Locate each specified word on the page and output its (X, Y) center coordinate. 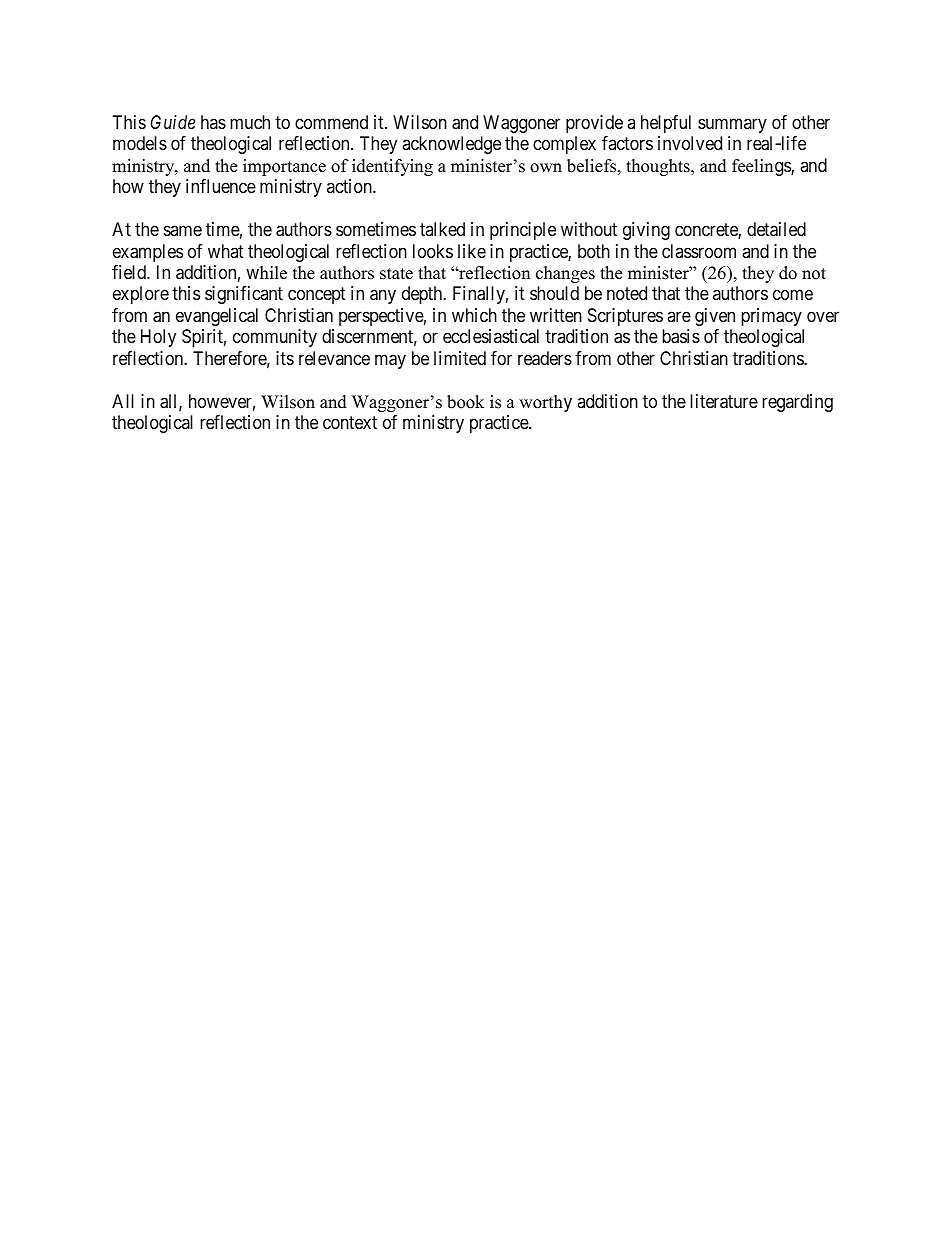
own (546, 168)
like (472, 251)
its (285, 358)
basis (681, 336)
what (226, 251)
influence (221, 186)
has (213, 122)
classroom (699, 251)
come (793, 295)
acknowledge (451, 145)
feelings (762, 167)
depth (423, 295)
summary (732, 125)
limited (460, 358)
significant (244, 295)
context (350, 423)
